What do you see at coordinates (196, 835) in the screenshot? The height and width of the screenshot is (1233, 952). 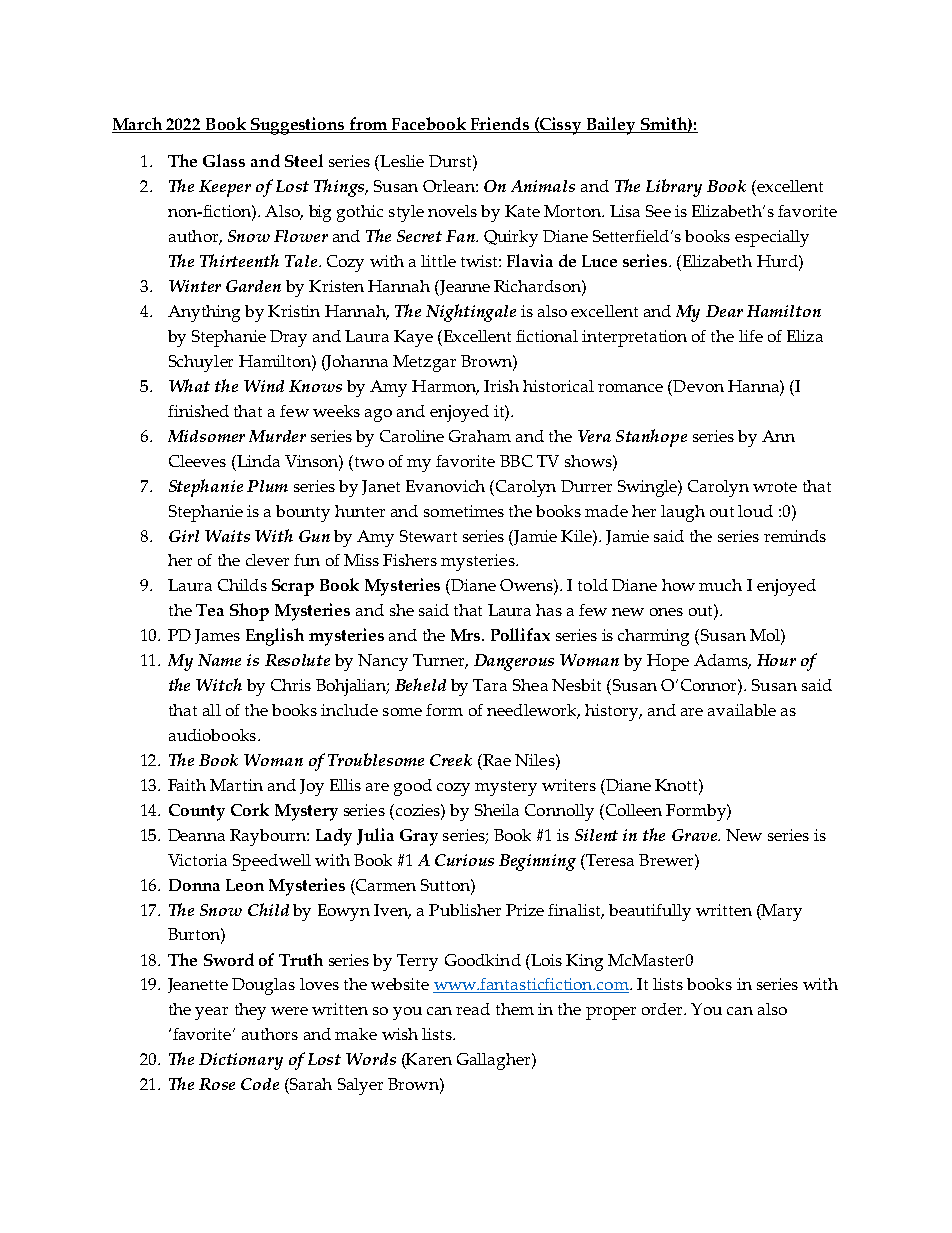 I see `Deanna` at bounding box center [196, 835].
